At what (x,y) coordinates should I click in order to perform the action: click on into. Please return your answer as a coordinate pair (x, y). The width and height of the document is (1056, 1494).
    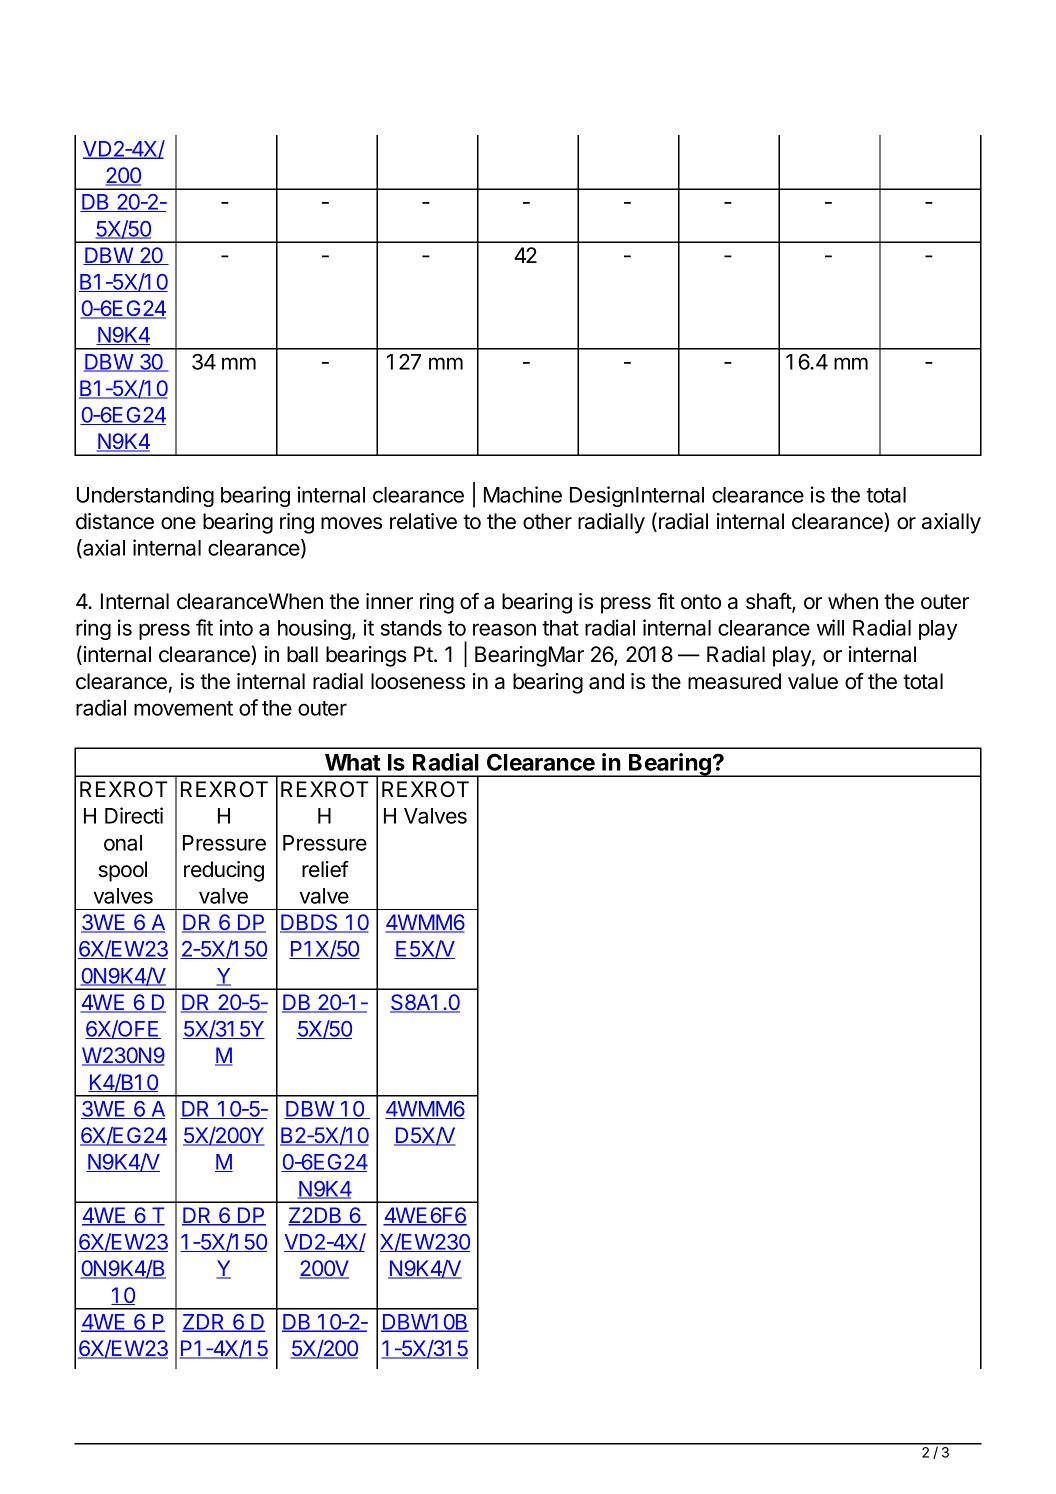
    Looking at the image, I should click on (236, 627).
